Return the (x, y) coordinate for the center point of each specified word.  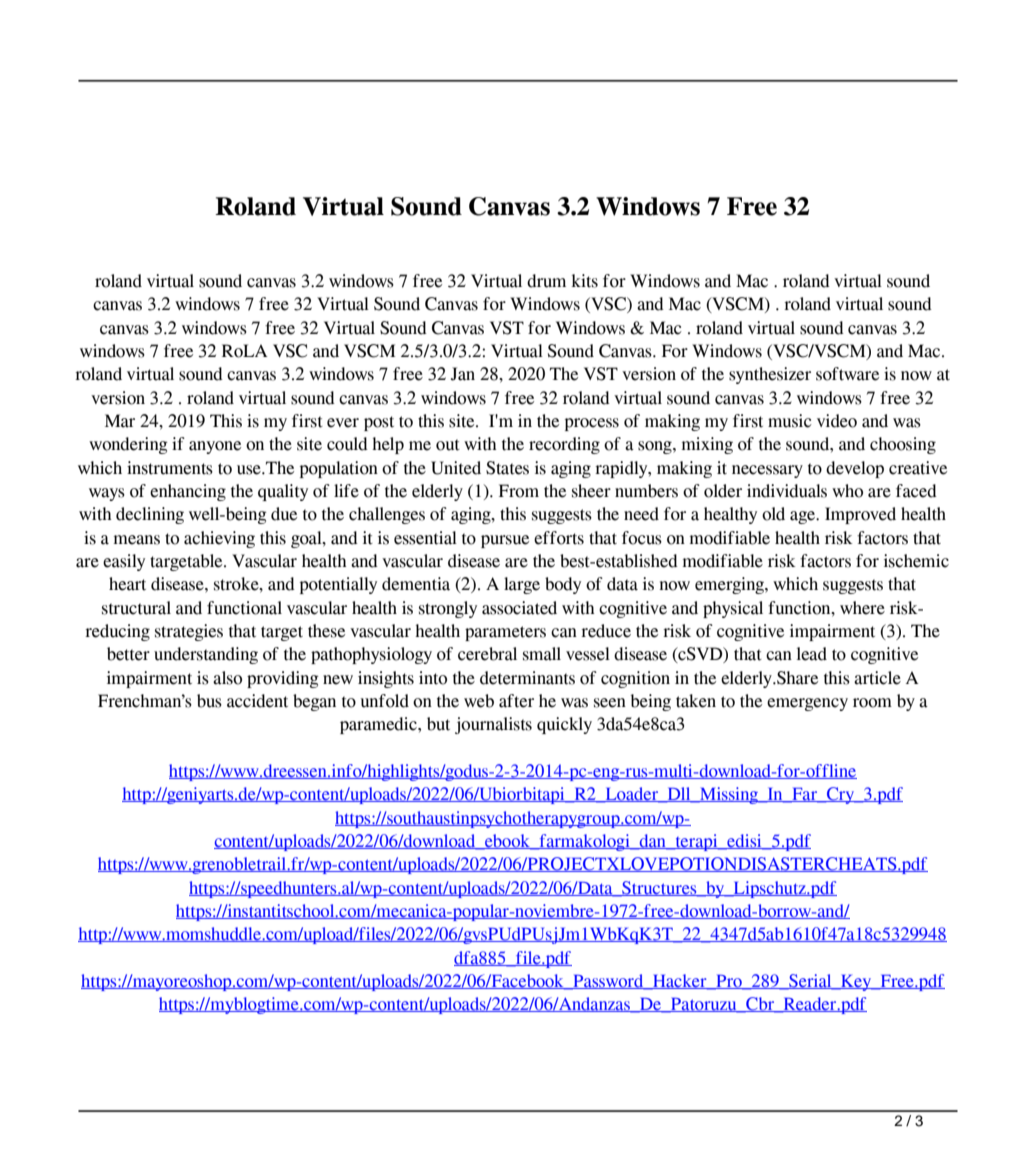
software (847, 374)
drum (546, 281)
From (519, 491)
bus (209, 701)
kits (584, 281)
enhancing (188, 492)
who (847, 491)
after (516, 701)
